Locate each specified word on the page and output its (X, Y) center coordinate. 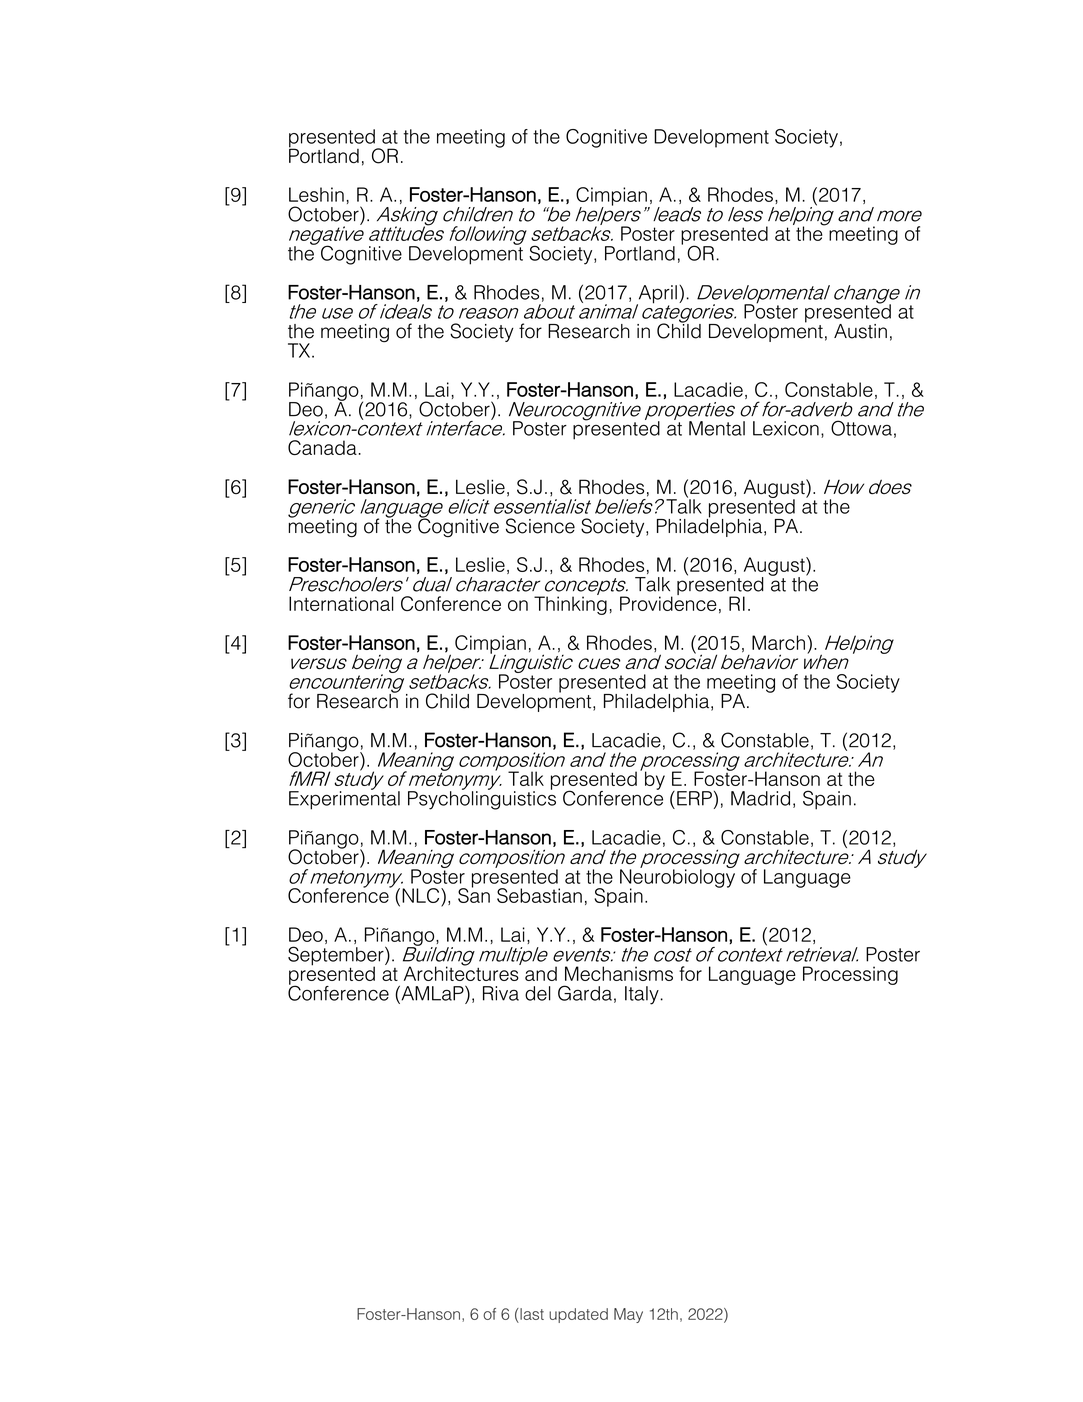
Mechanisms (619, 973)
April (656, 295)
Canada (322, 447)
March (778, 642)
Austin (860, 331)
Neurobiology (677, 878)
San (474, 894)
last (531, 1314)
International (341, 603)
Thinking (570, 604)
